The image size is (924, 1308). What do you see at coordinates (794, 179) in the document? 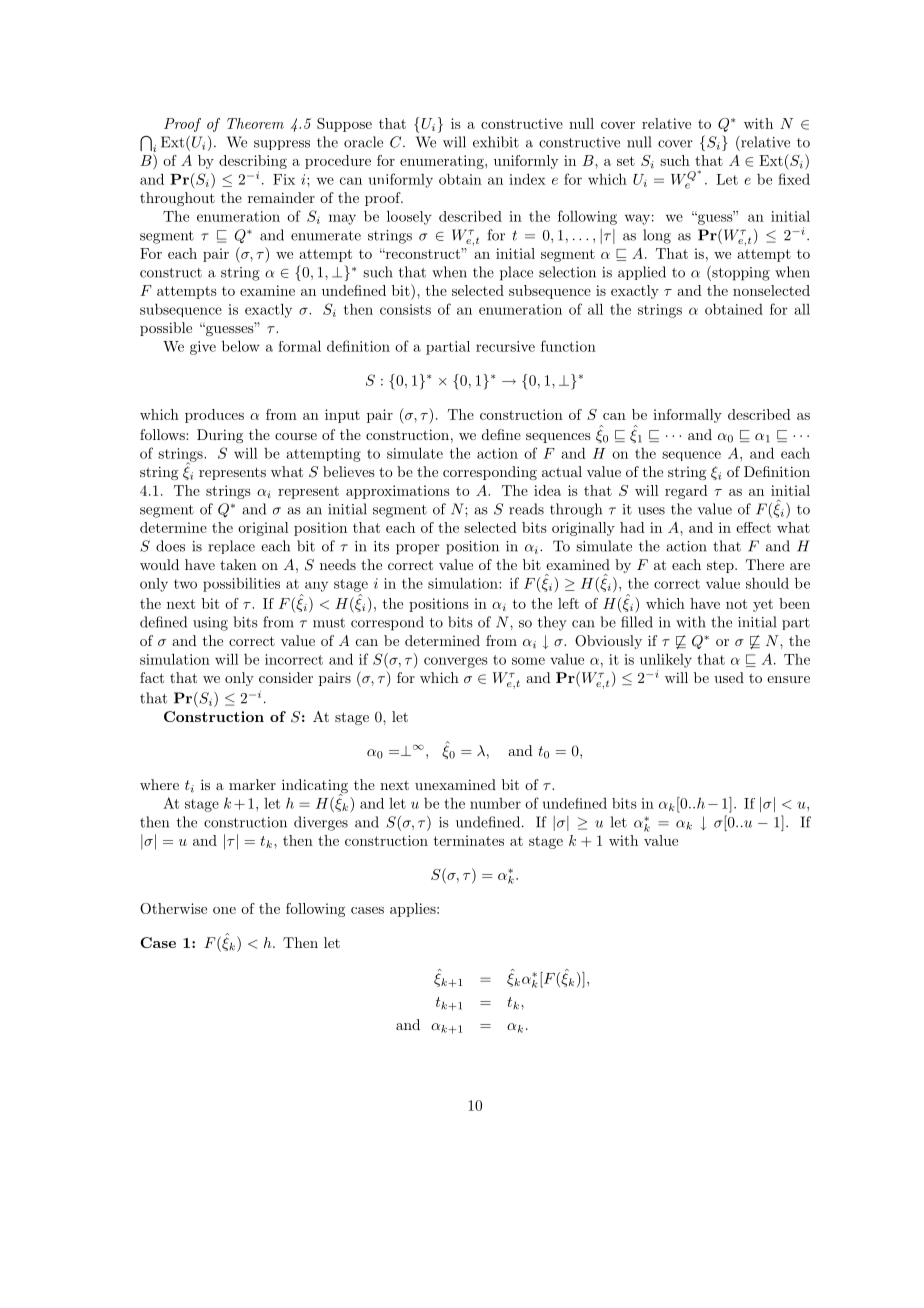
I see `fixed` at bounding box center [794, 179].
